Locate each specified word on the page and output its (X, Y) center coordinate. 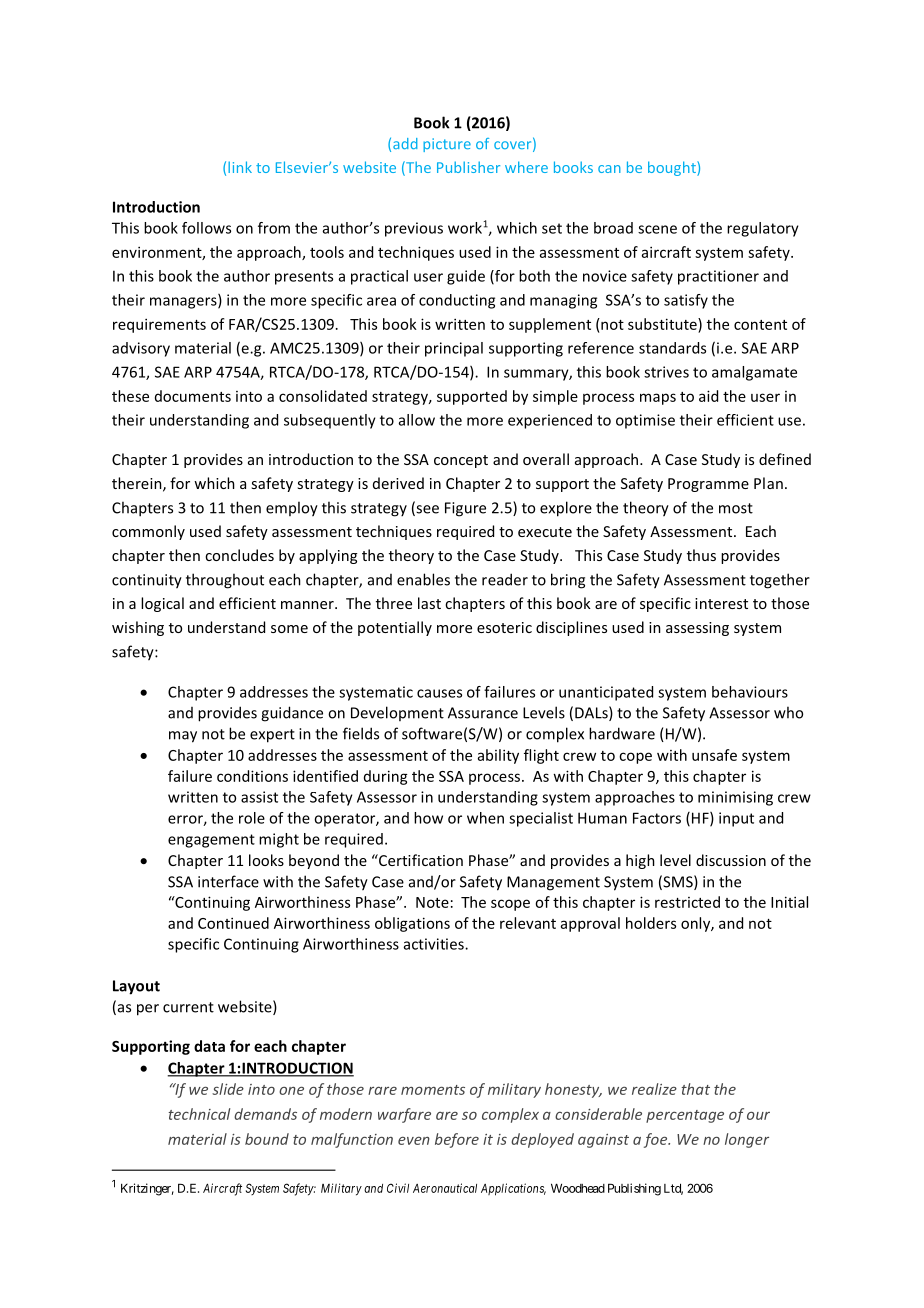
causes (439, 693)
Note (432, 902)
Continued (233, 923)
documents (193, 396)
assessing (697, 629)
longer (747, 1140)
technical (199, 1114)
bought (673, 168)
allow (417, 420)
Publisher (468, 167)
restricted (687, 902)
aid (708, 396)
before (457, 1140)
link (240, 167)
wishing (138, 628)
